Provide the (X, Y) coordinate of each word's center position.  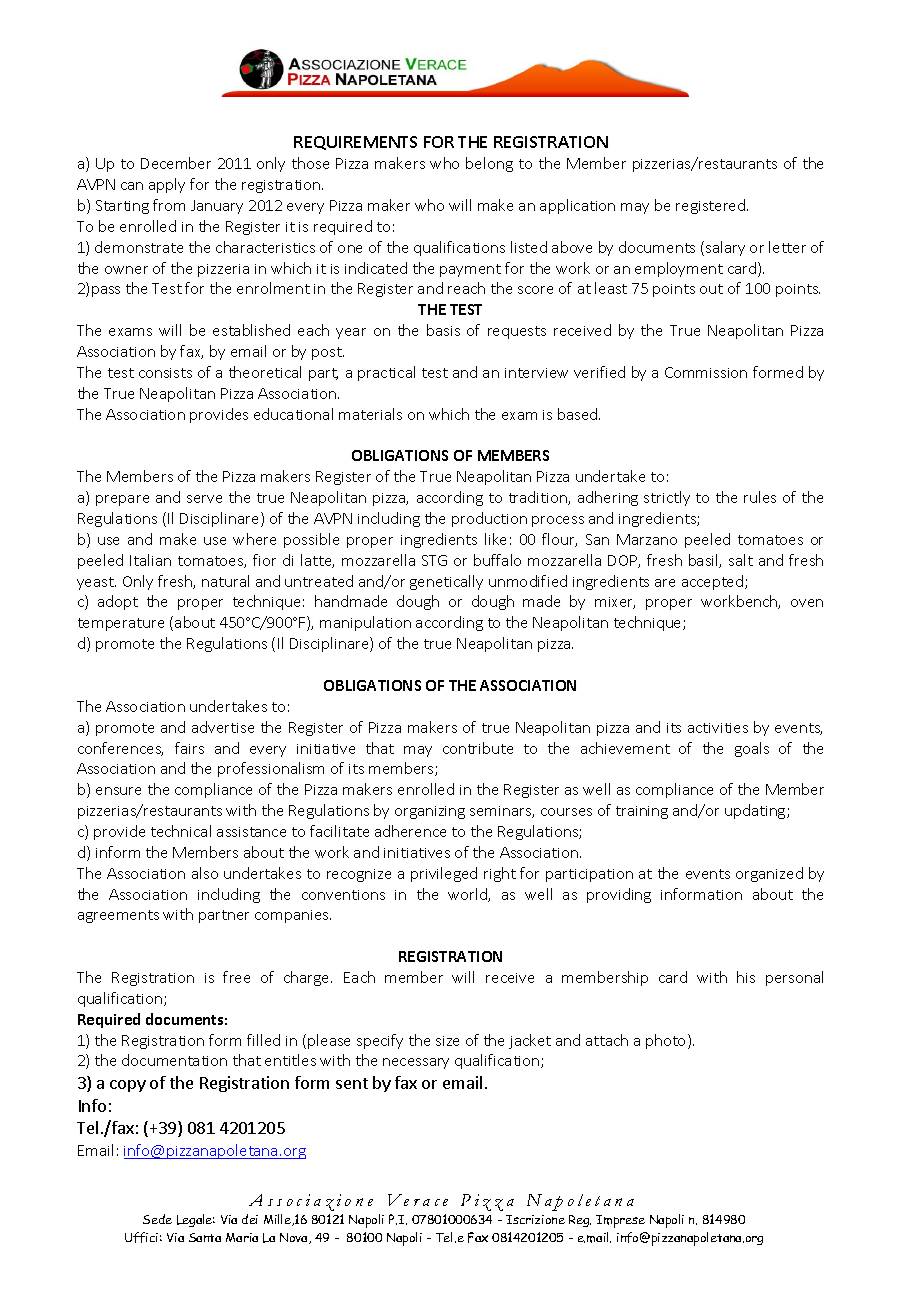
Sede (157, 1219)
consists (165, 373)
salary (725, 248)
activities (718, 728)
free (236, 977)
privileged (444, 874)
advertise (223, 727)
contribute (478, 748)
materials (370, 414)
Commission (706, 372)
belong (489, 164)
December (176, 163)
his (746, 977)
